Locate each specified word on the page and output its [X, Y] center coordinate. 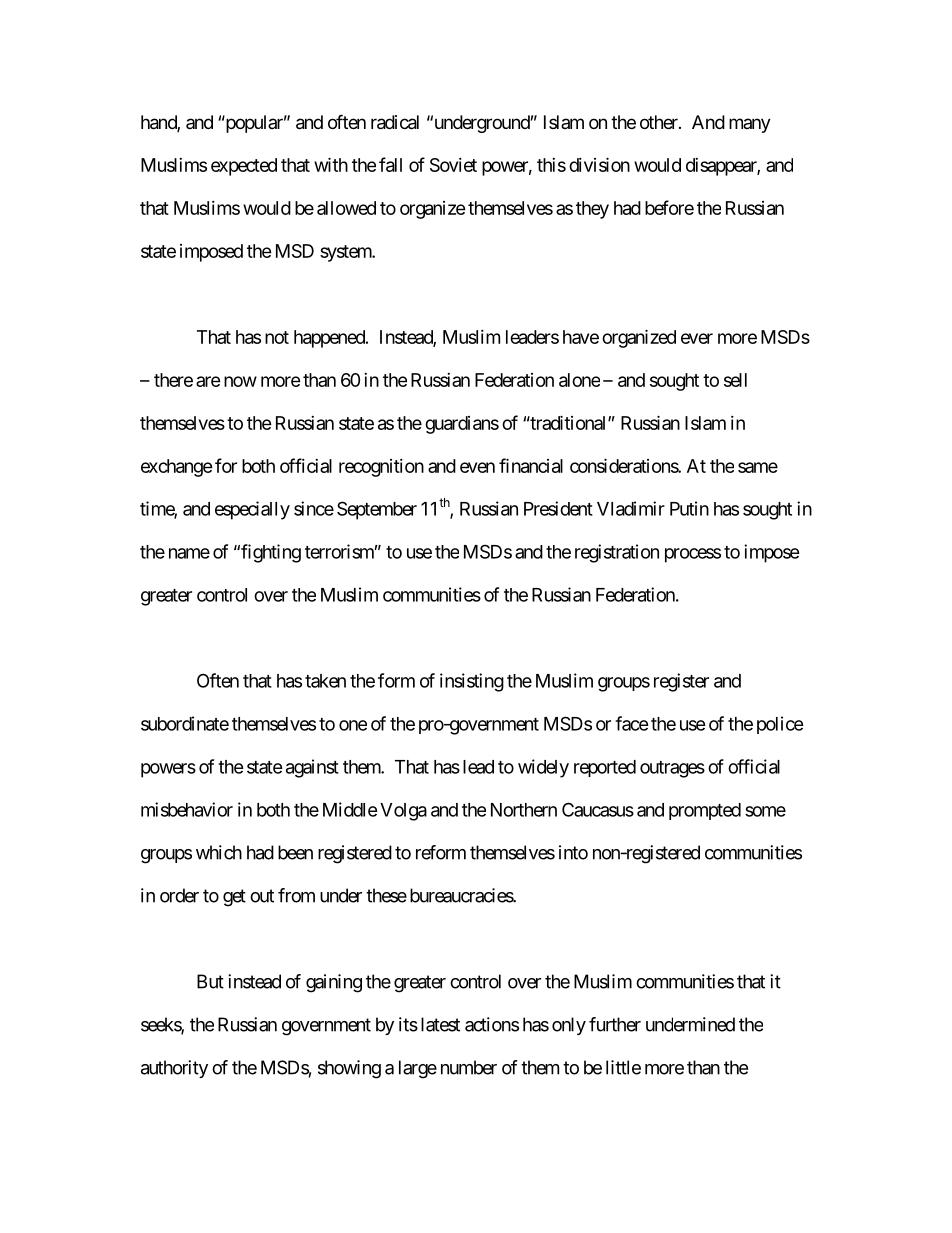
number [469, 1067]
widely [543, 768]
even [477, 467]
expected [244, 167]
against [312, 768]
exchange [177, 468]
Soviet [453, 165]
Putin [689, 508]
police [780, 725]
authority [174, 1069]
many [750, 125]
